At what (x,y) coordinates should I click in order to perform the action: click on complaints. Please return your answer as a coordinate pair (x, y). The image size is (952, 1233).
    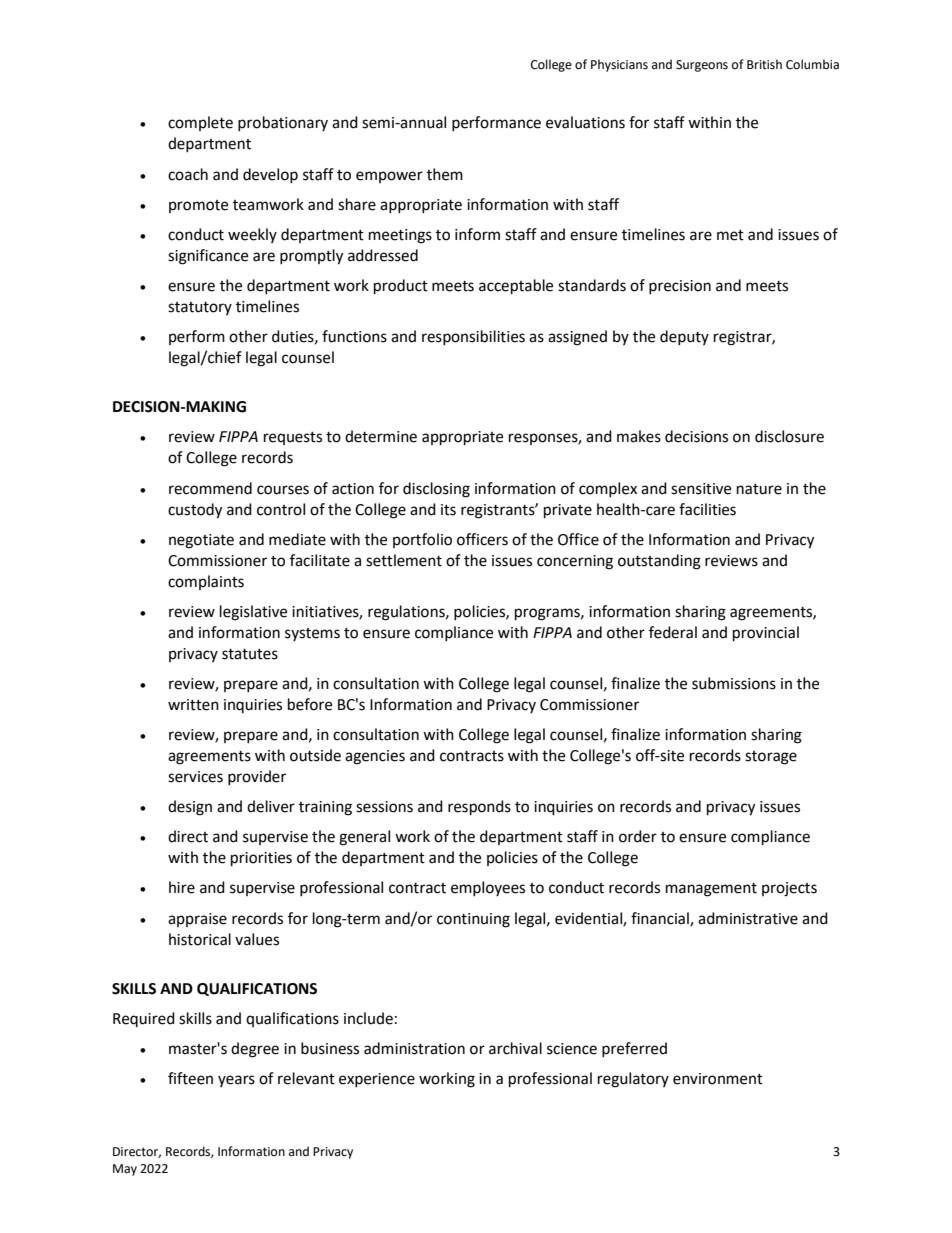
    Looking at the image, I should click on (206, 582).
